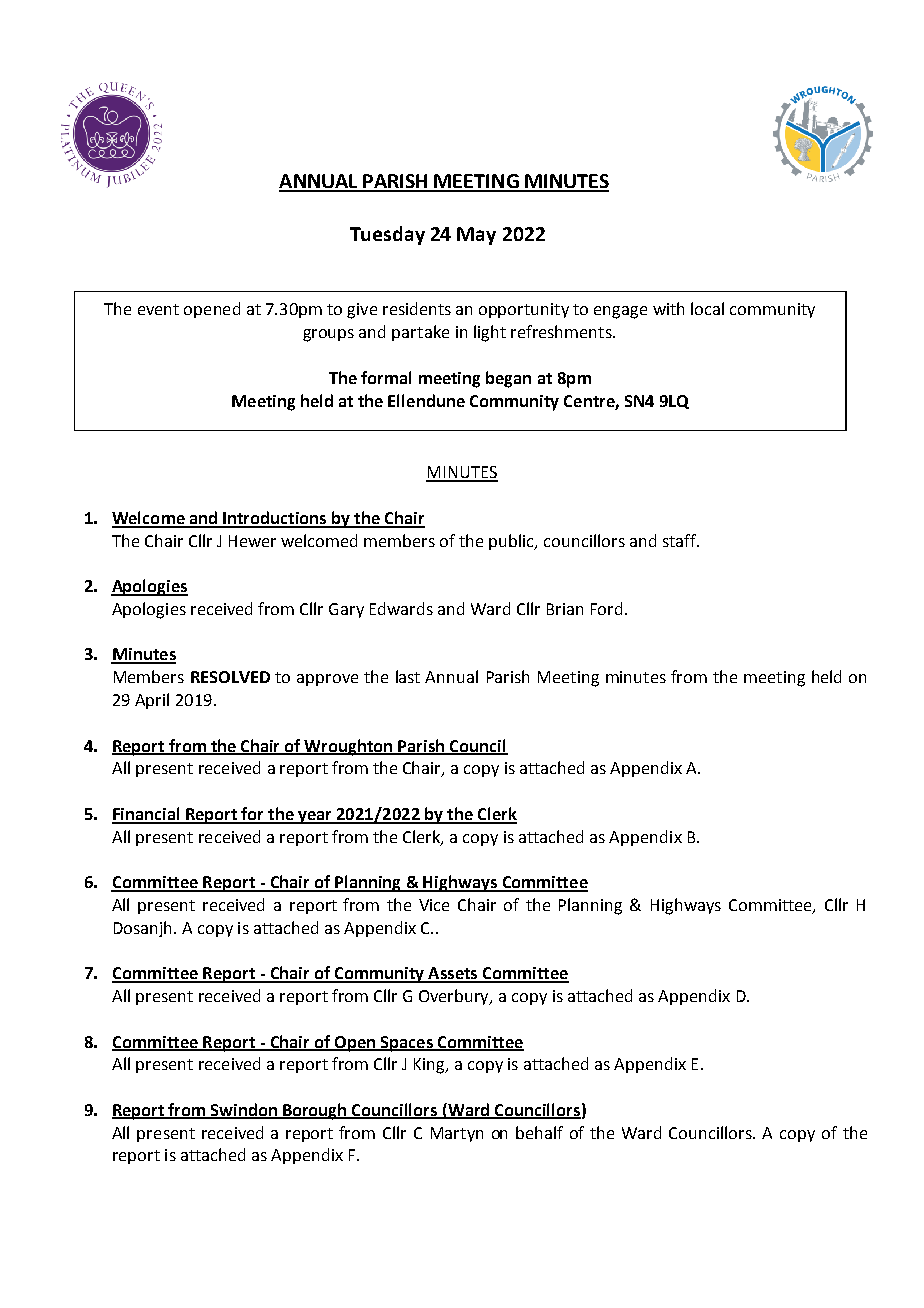 The height and width of the screenshot is (1308, 924). What do you see at coordinates (453, 974) in the screenshot?
I see `Assets` at bounding box center [453, 974].
